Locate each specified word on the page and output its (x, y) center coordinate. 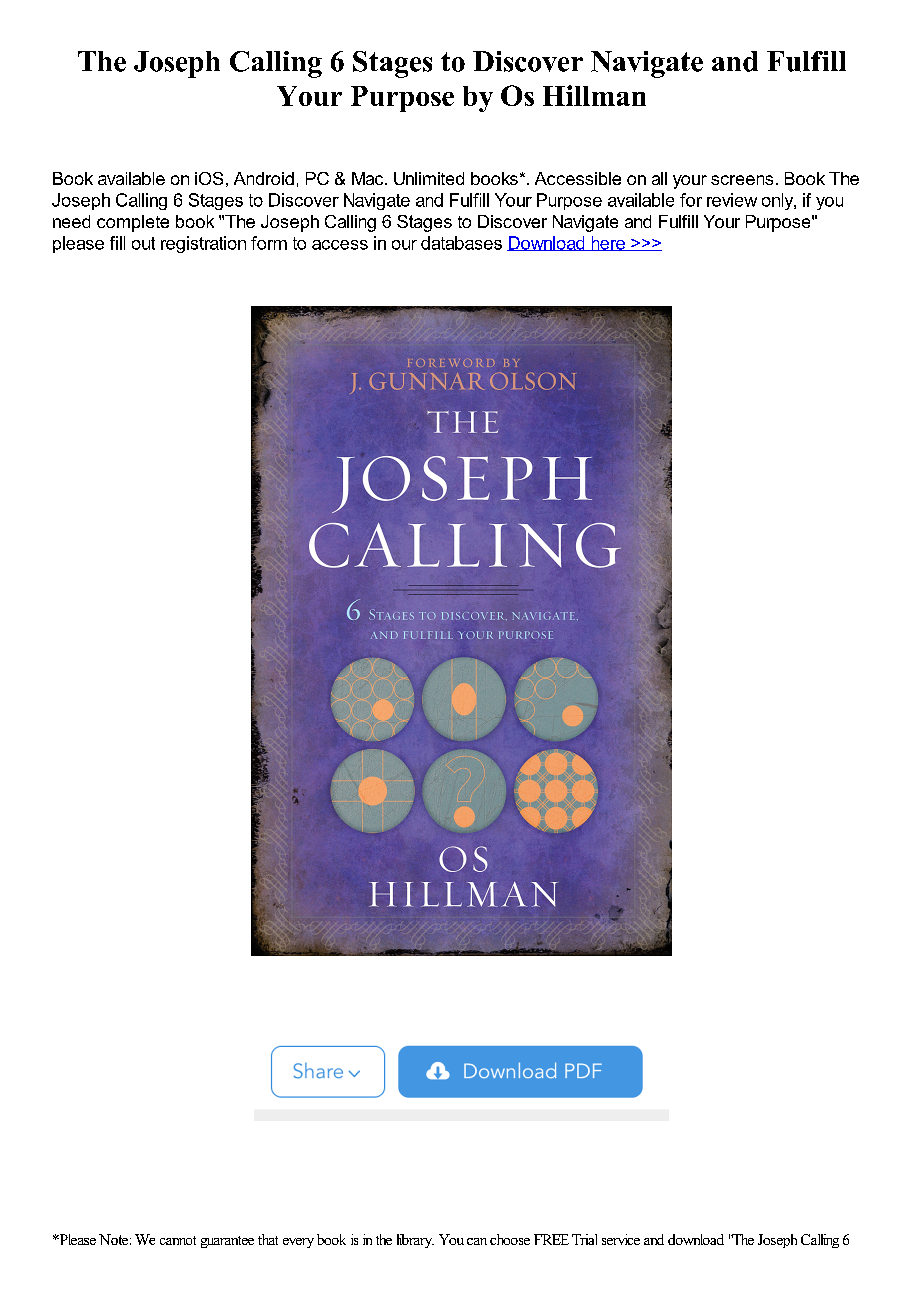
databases (461, 243)
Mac (369, 178)
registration (203, 244)
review (732, 200)
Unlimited (429, 178)
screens (742, 180)
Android (264, 178)
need (71, 221)
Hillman (594, 95)
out (143, 243)
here (608, 243)
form (269, 243)
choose (510, 1239)
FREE (551, 1239)
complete (133, 223)
